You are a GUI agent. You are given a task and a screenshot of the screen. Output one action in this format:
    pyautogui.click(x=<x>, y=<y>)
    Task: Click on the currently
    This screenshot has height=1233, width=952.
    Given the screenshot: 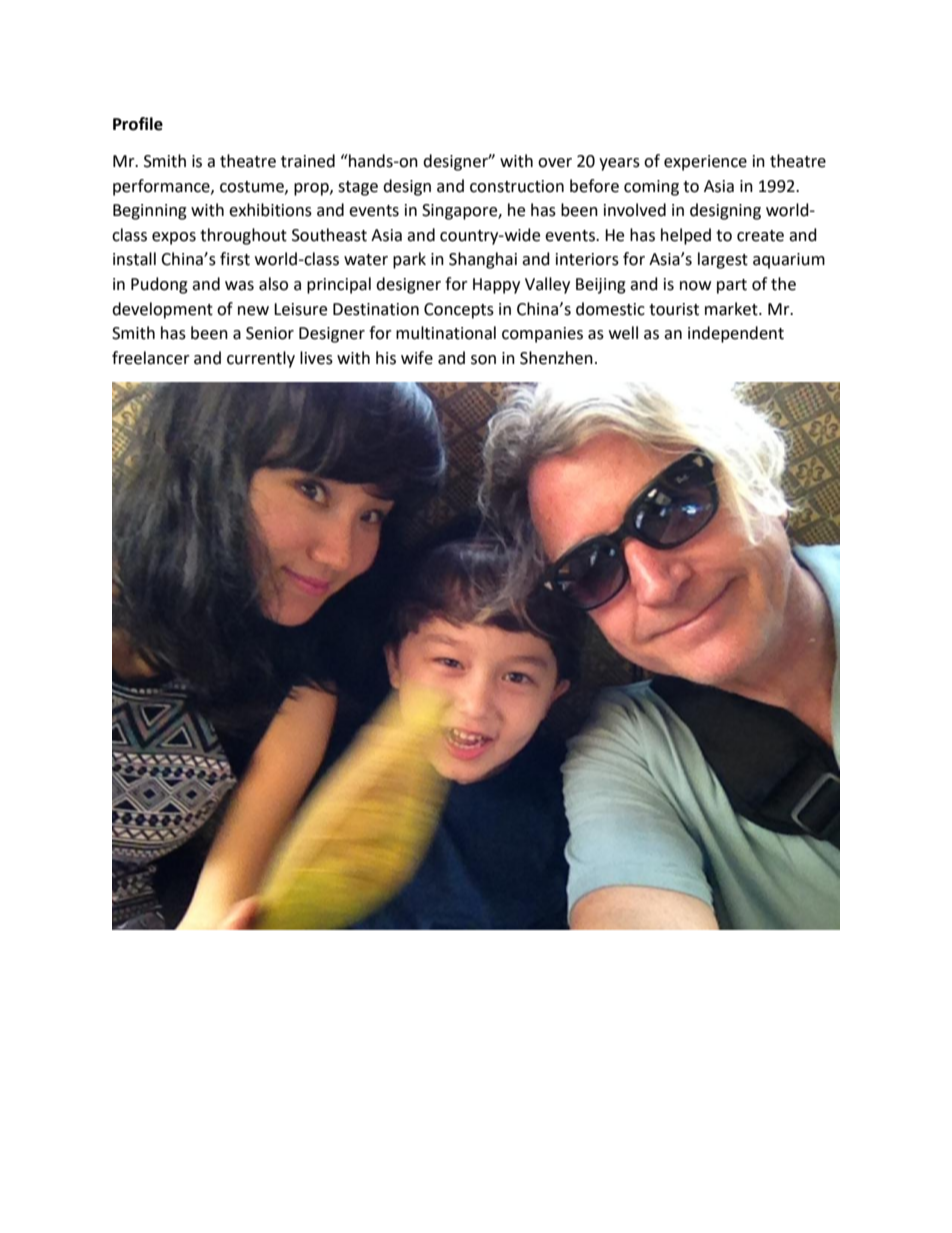 What is the action you would take?
    pyautogui.click(x=261, y=359)
